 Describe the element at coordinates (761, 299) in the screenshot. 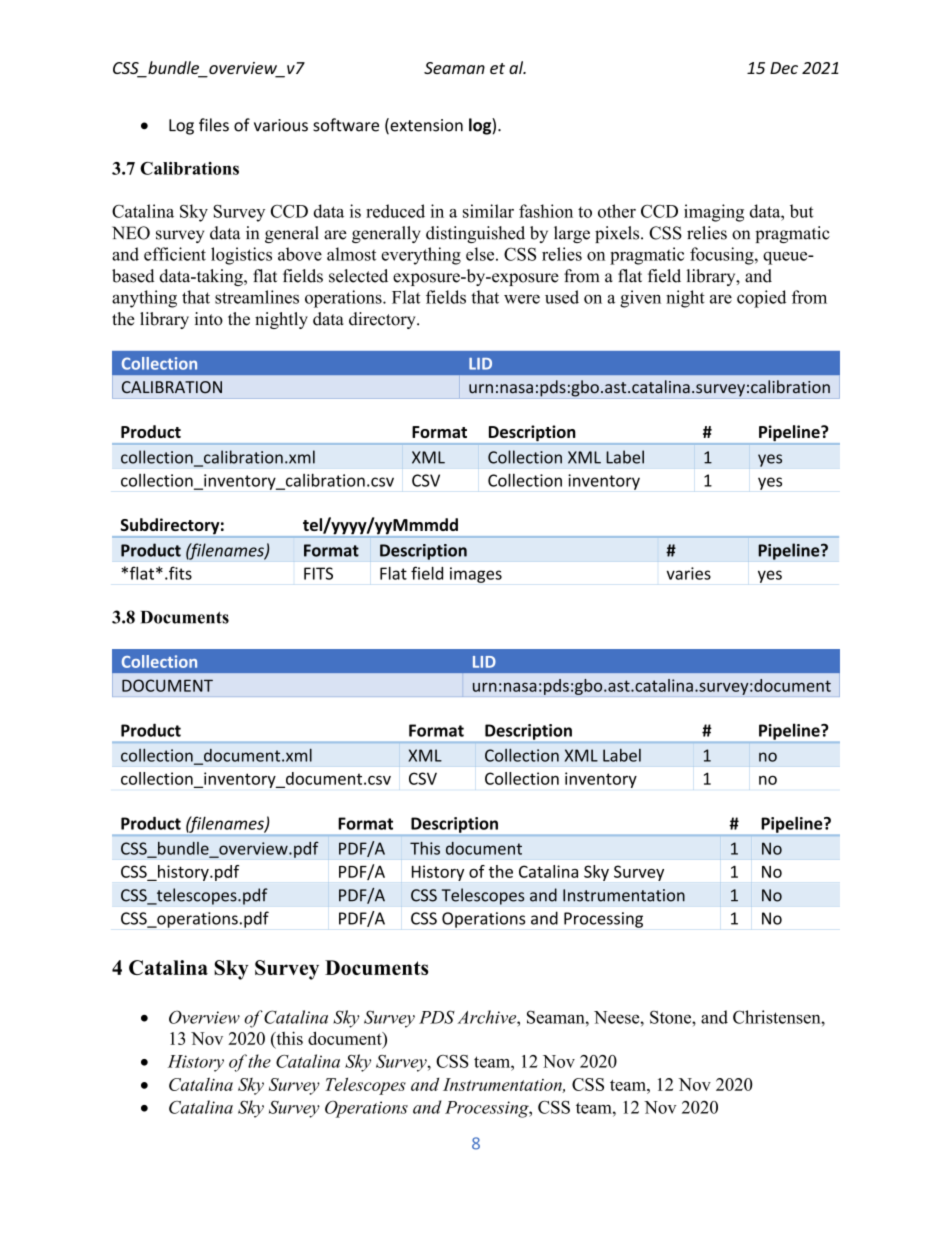

I see `copied` at that location.
